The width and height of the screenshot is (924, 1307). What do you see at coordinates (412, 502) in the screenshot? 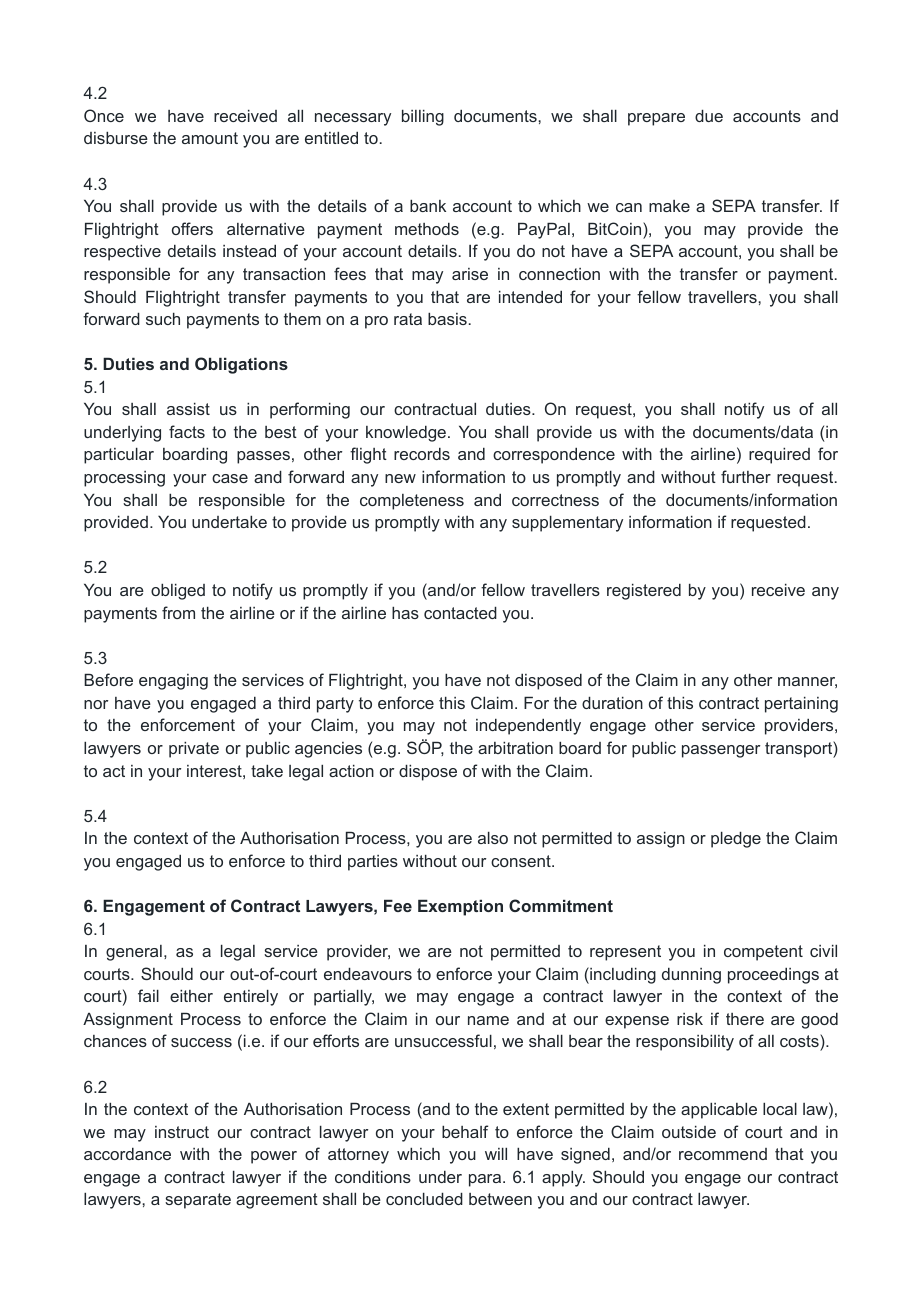
I see `completeness` at bounding box center [412, 502].
